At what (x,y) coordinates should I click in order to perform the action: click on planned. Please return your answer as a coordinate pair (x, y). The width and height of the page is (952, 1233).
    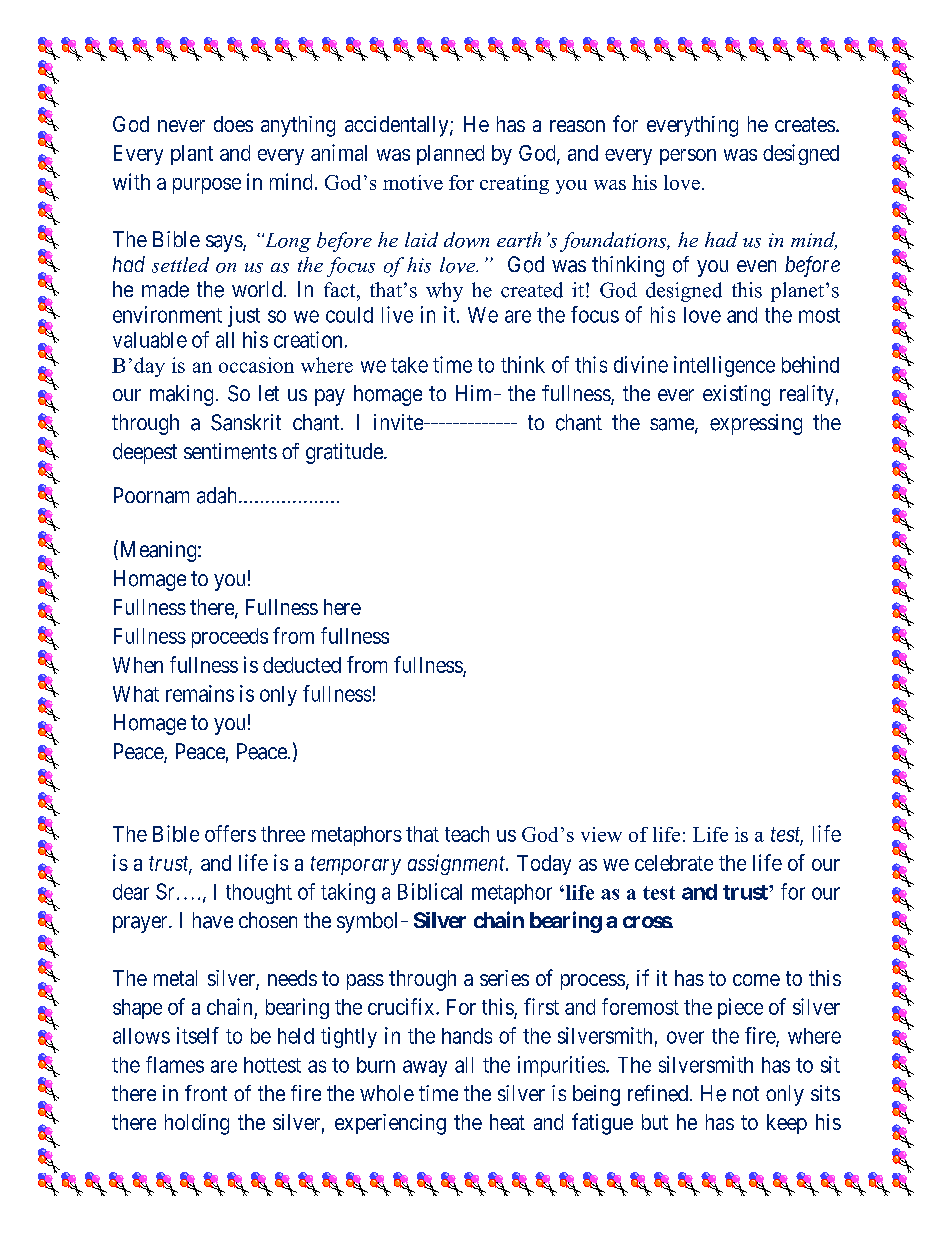
    Looking at the image, I should click on (450, 155).
